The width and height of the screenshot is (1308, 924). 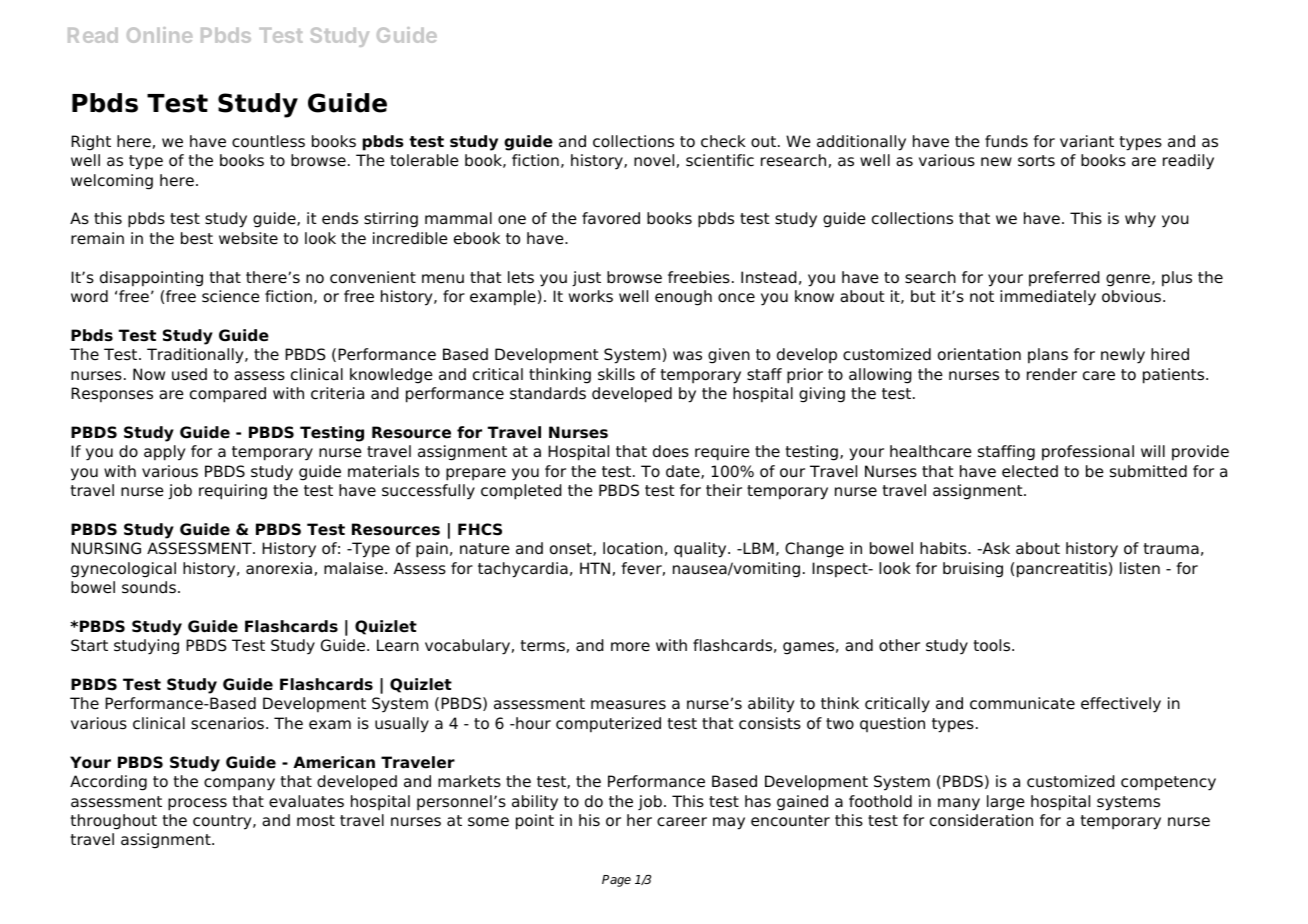 I want to click on Page, so click(x=616, y=881).
